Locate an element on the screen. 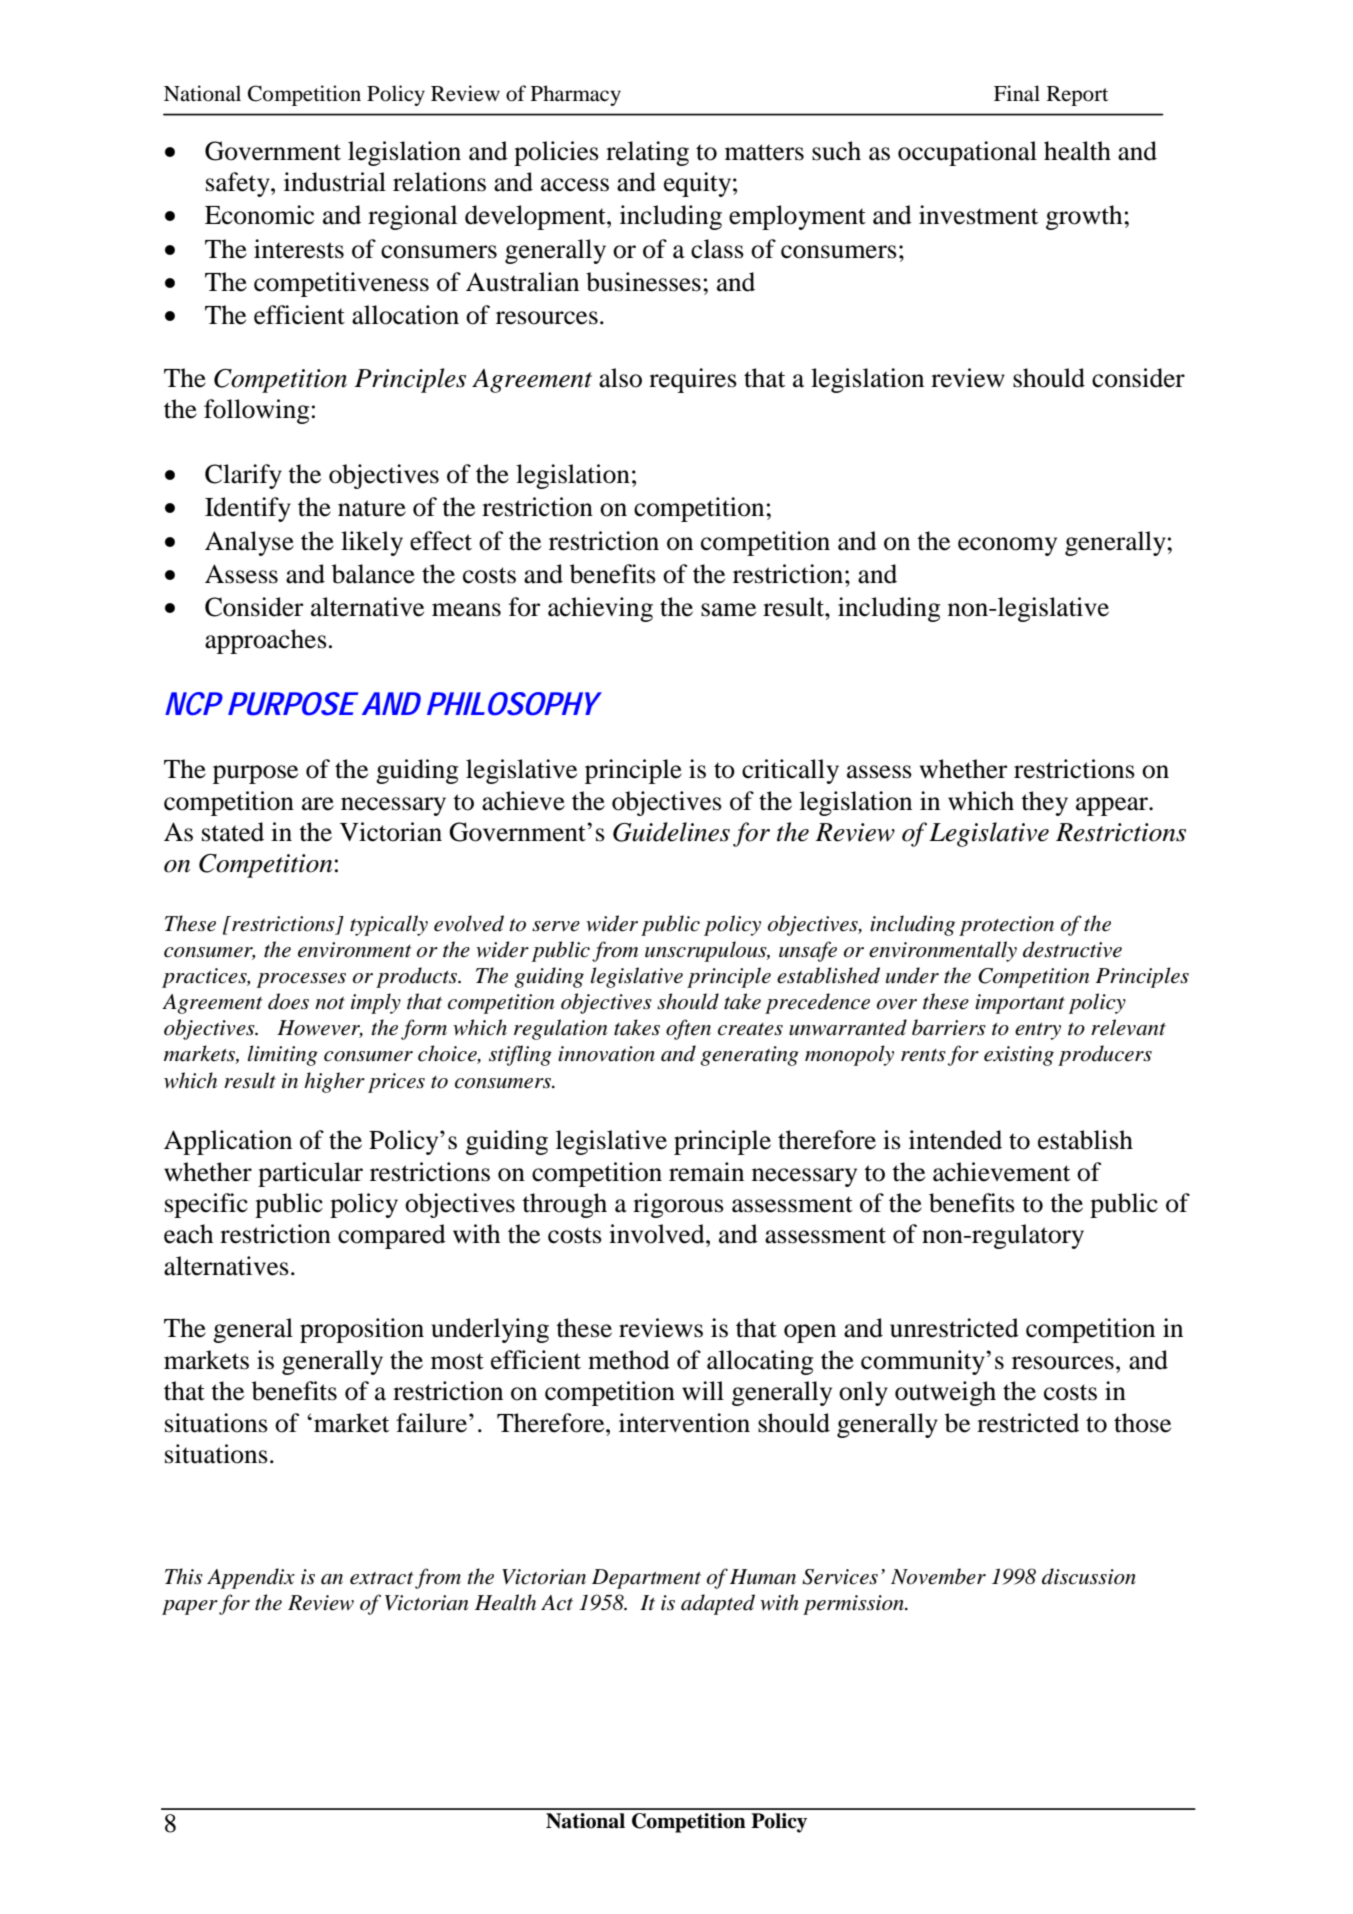  discussion is located at coordinates (1089, 1576).
